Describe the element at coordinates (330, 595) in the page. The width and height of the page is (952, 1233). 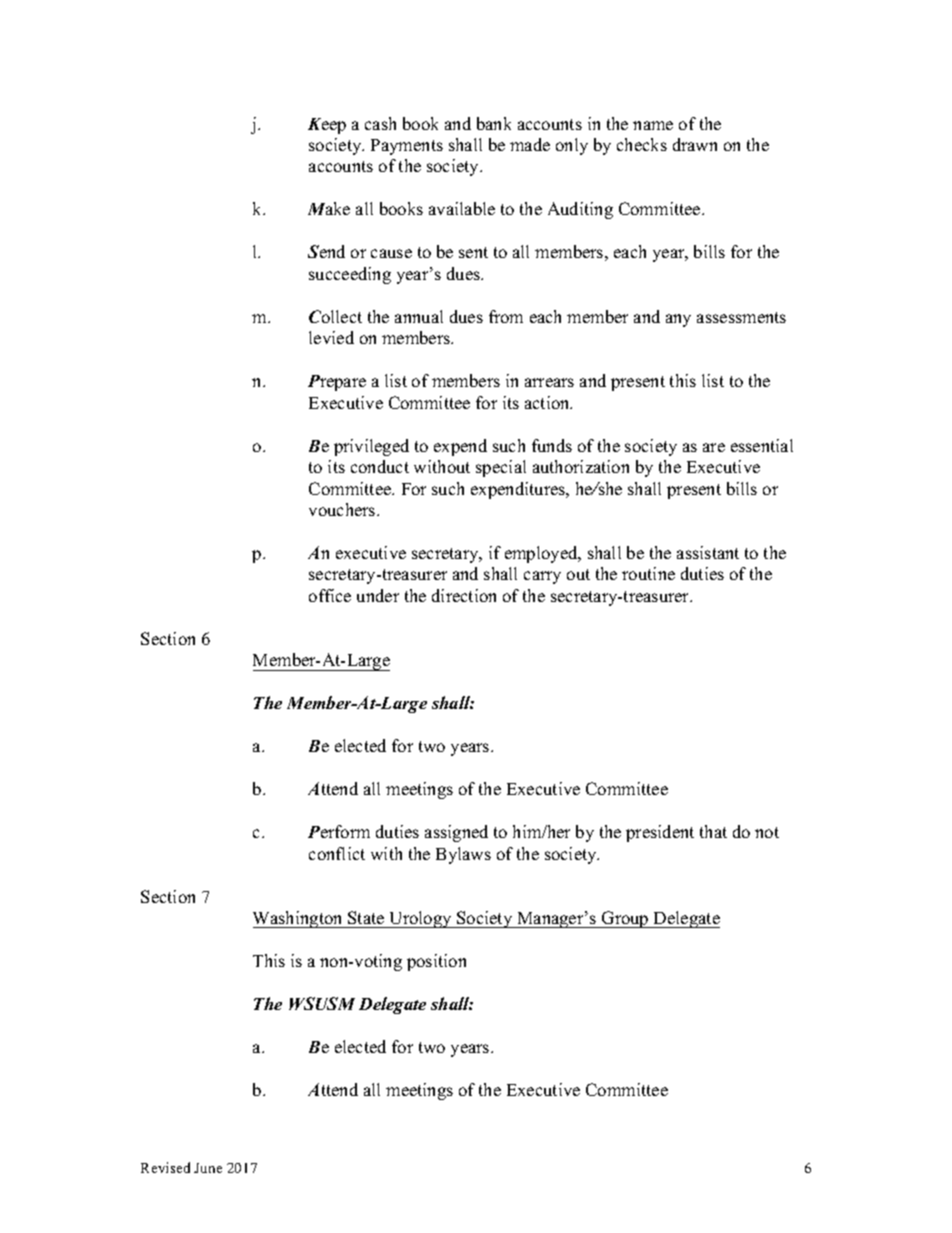
I see `office` at that location.
